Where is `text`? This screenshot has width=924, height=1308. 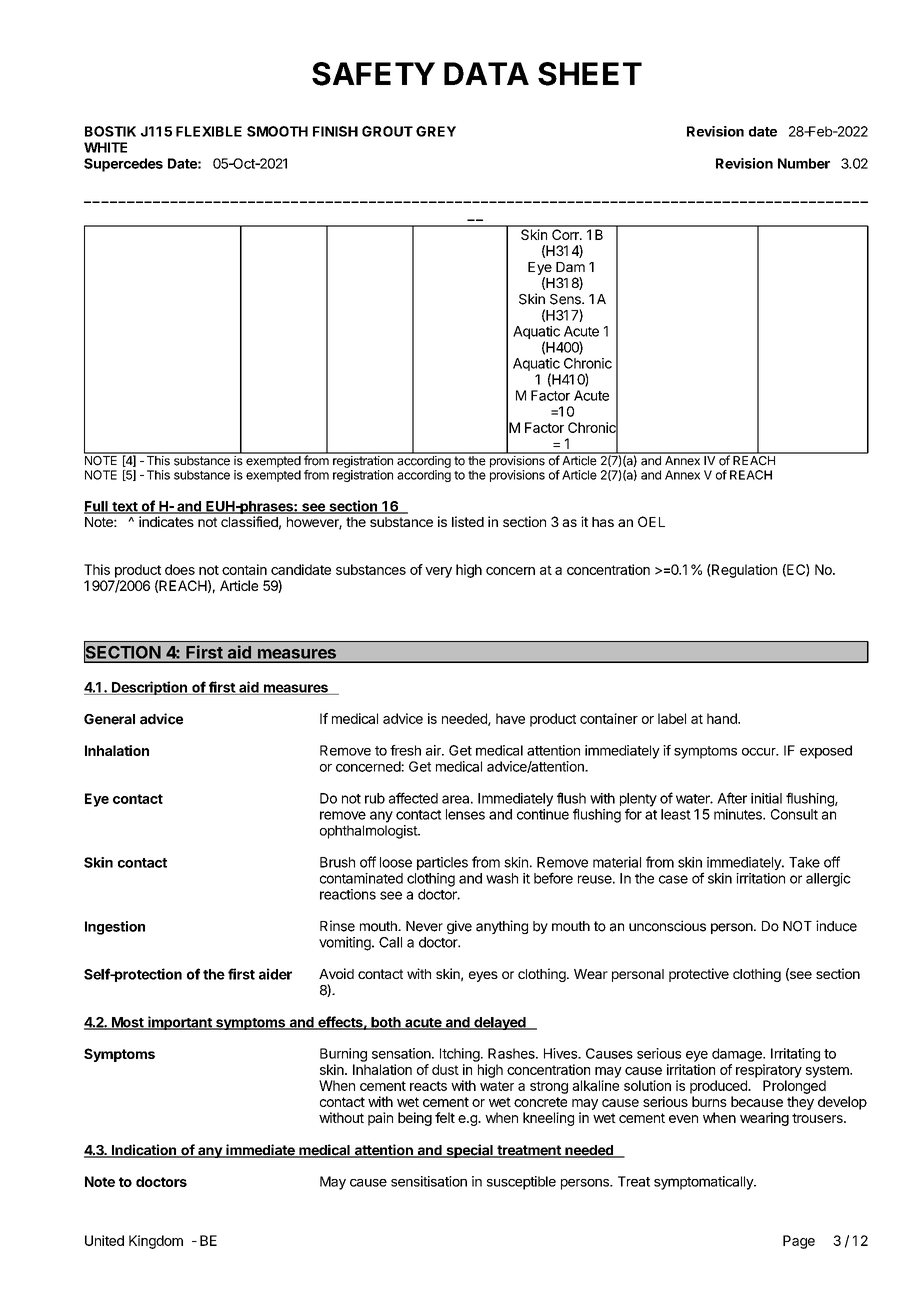 text is located at coordinates (125, 508).
